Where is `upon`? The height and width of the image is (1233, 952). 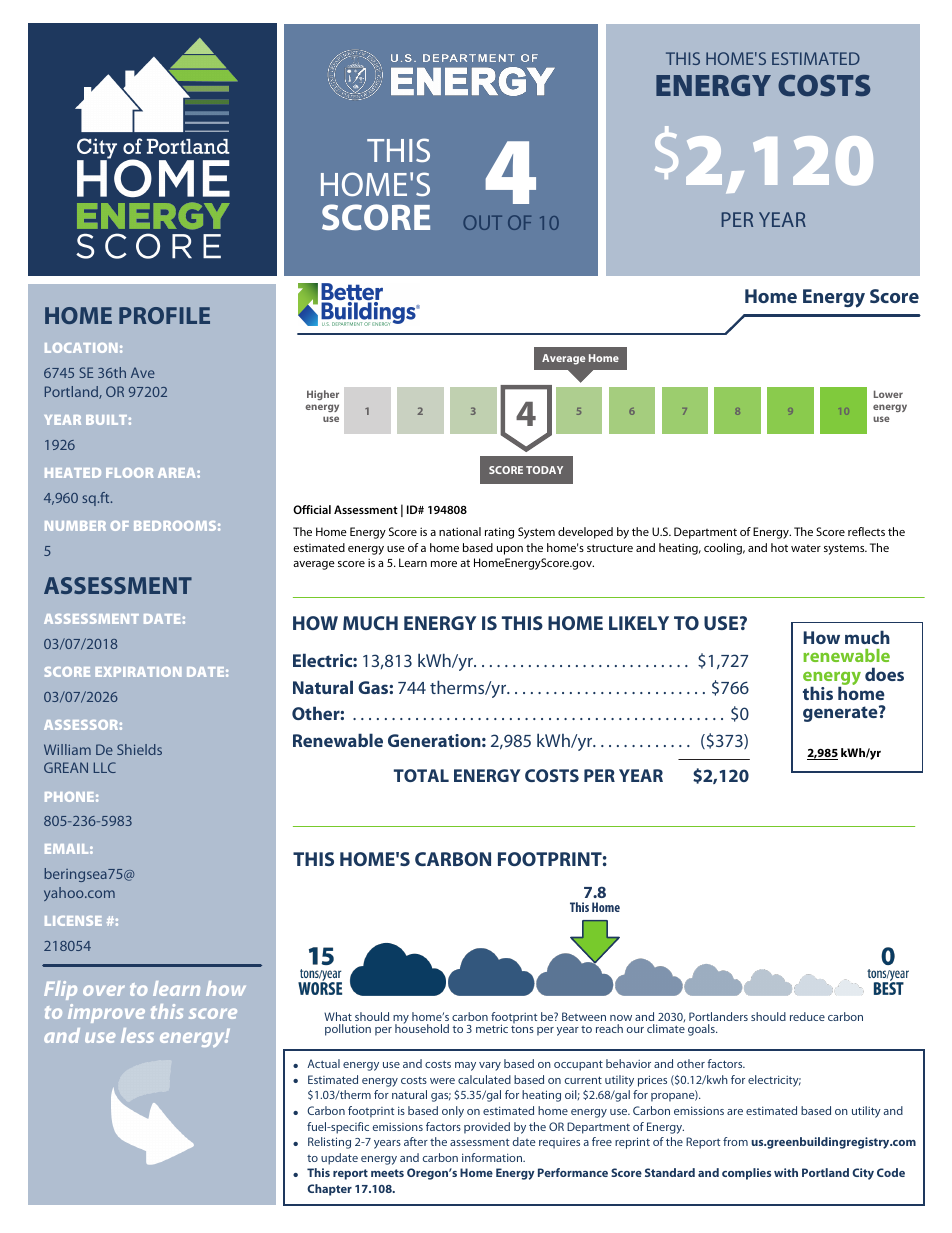
upon is located at coordinates (510, 550).
